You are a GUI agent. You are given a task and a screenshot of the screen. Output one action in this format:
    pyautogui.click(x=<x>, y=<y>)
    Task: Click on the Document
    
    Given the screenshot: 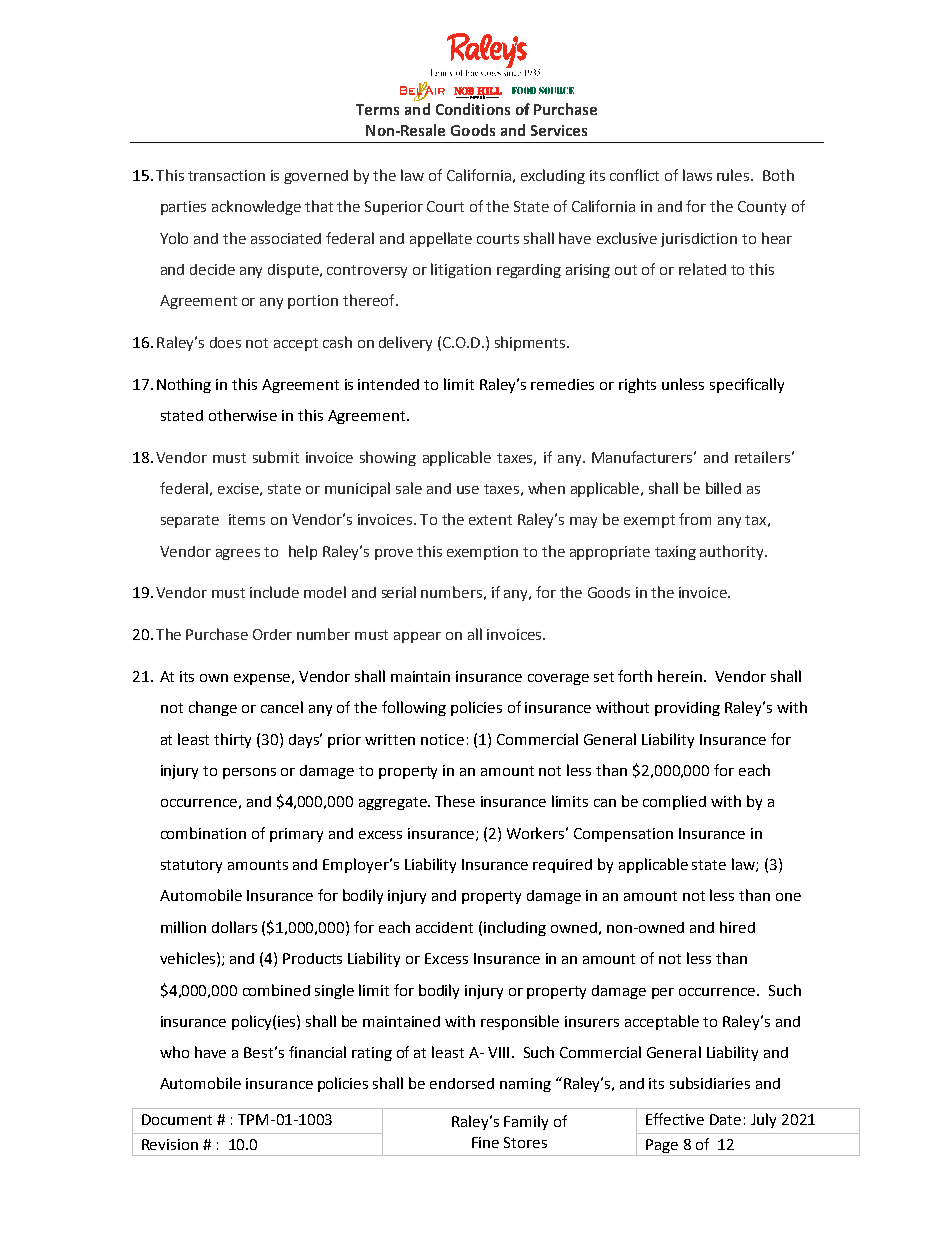 What is the action you would take?
    pyautogui.click(x=177, y=1119)
